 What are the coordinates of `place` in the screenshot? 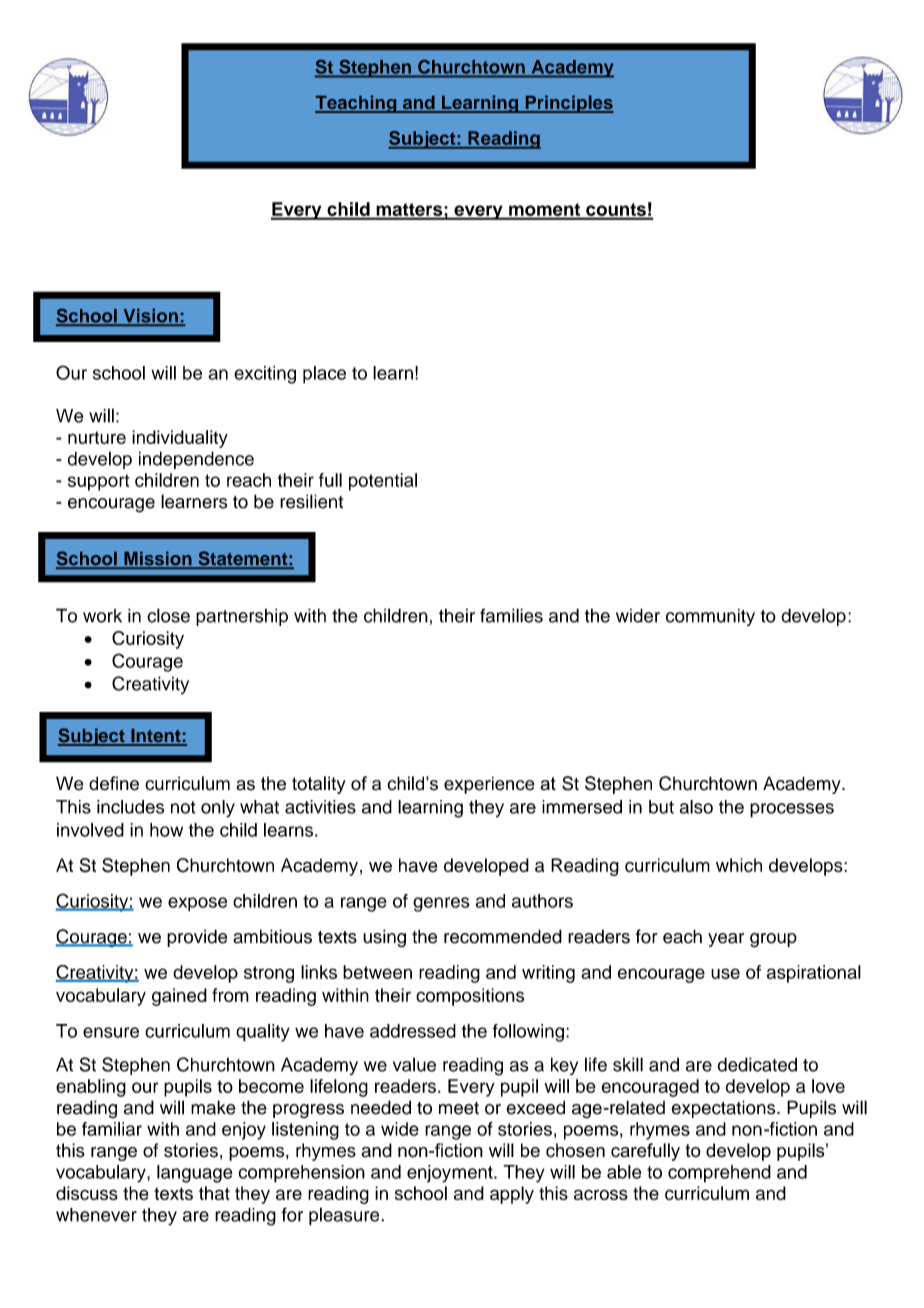 It's located at (324, 375).
